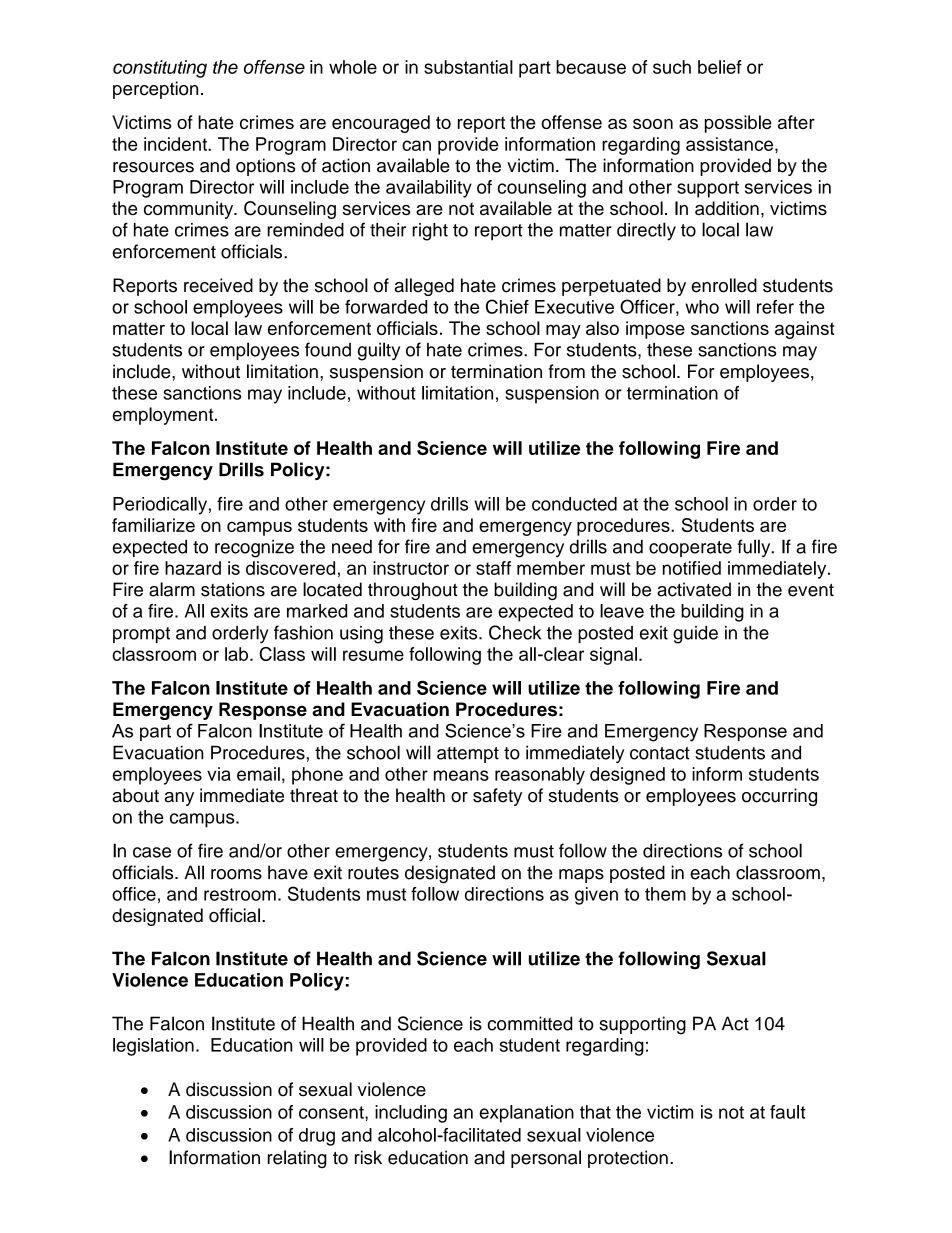  What do you see at coordinates (155, 90) in the image?
I see `perception` at bounding box center [155, 90].
